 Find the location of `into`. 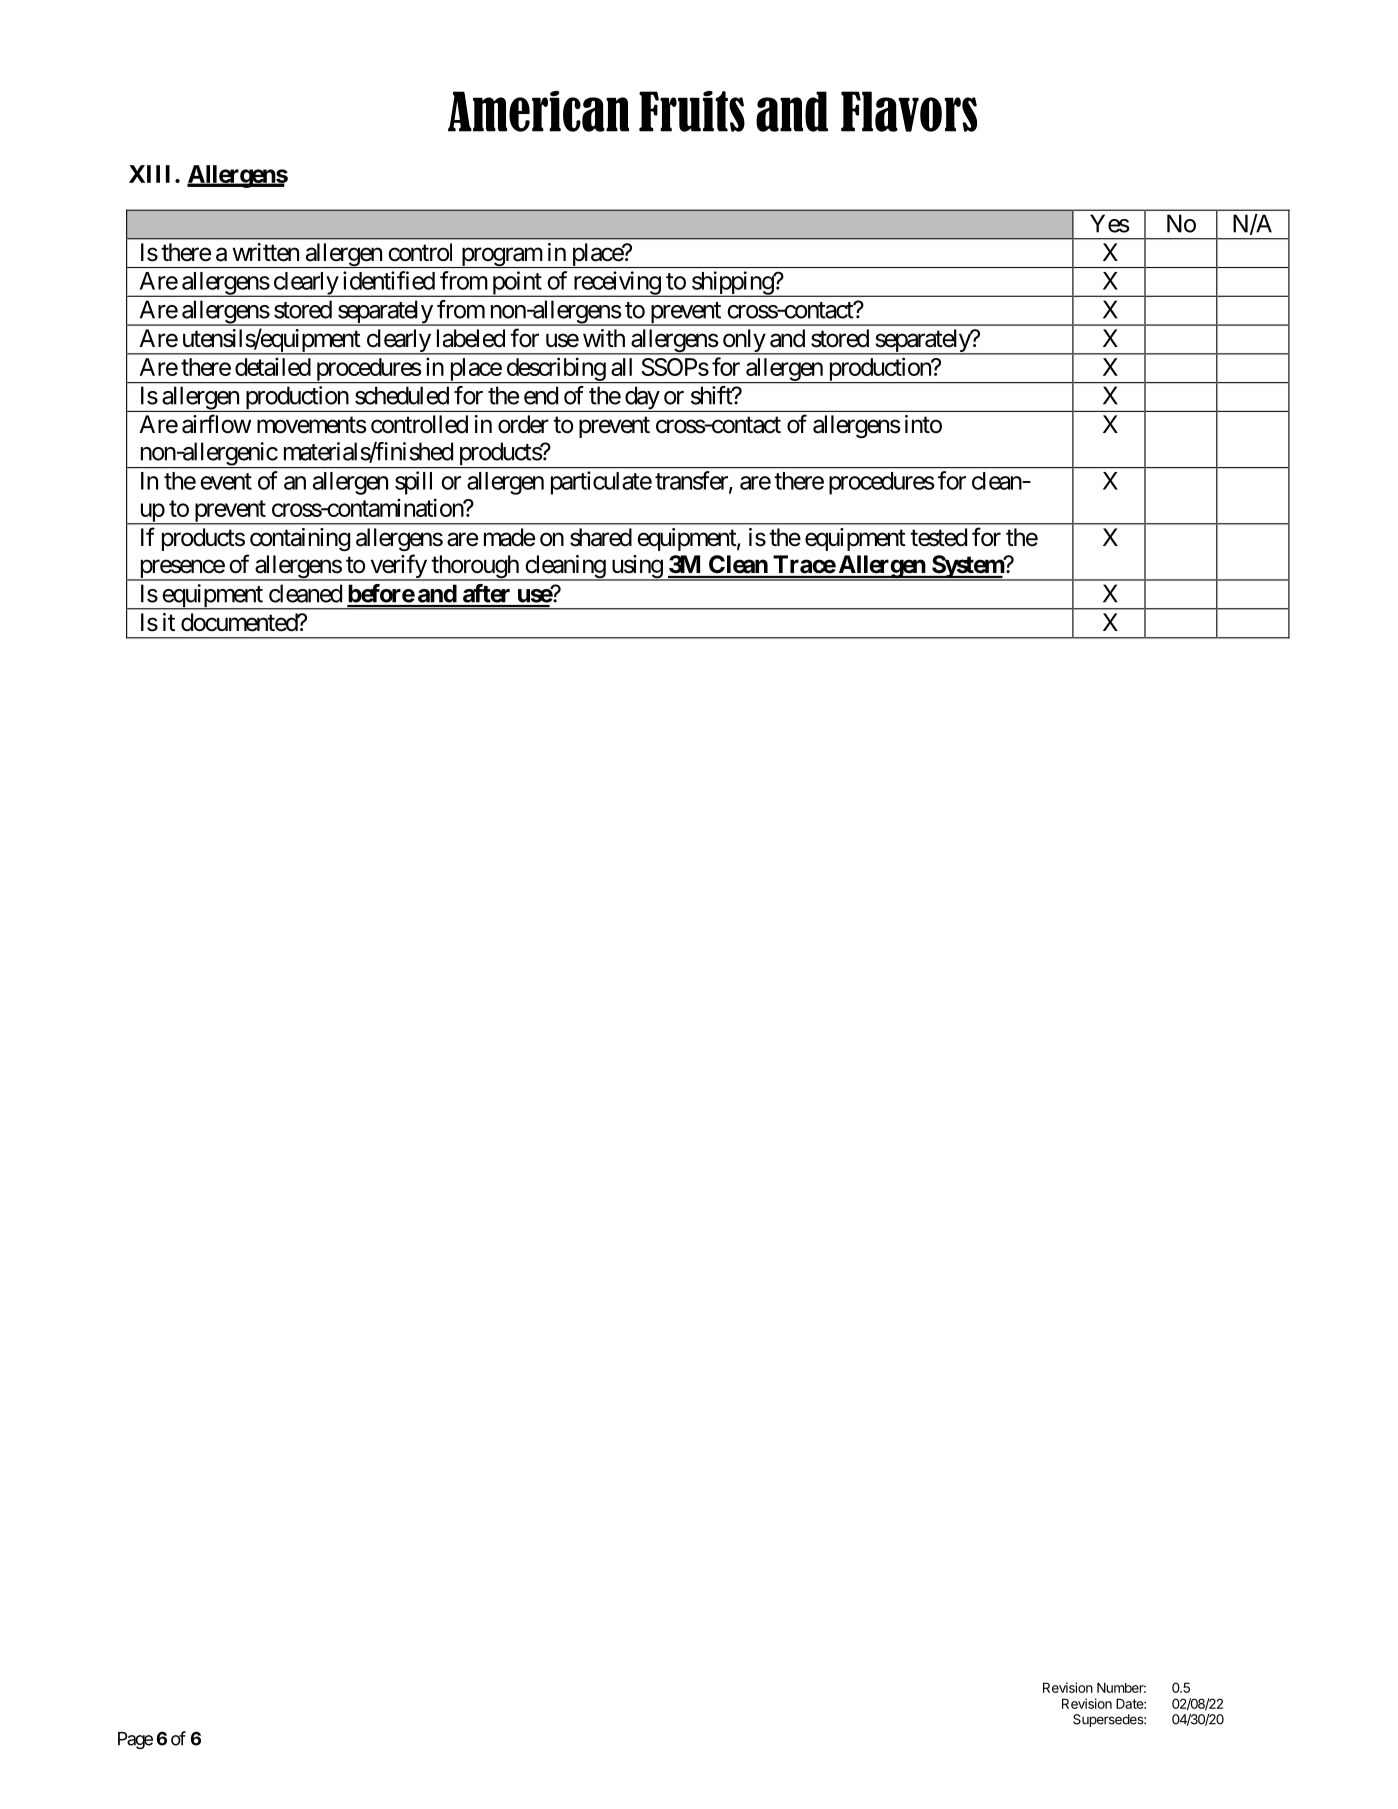

into is located at coordinates (923, 424).
